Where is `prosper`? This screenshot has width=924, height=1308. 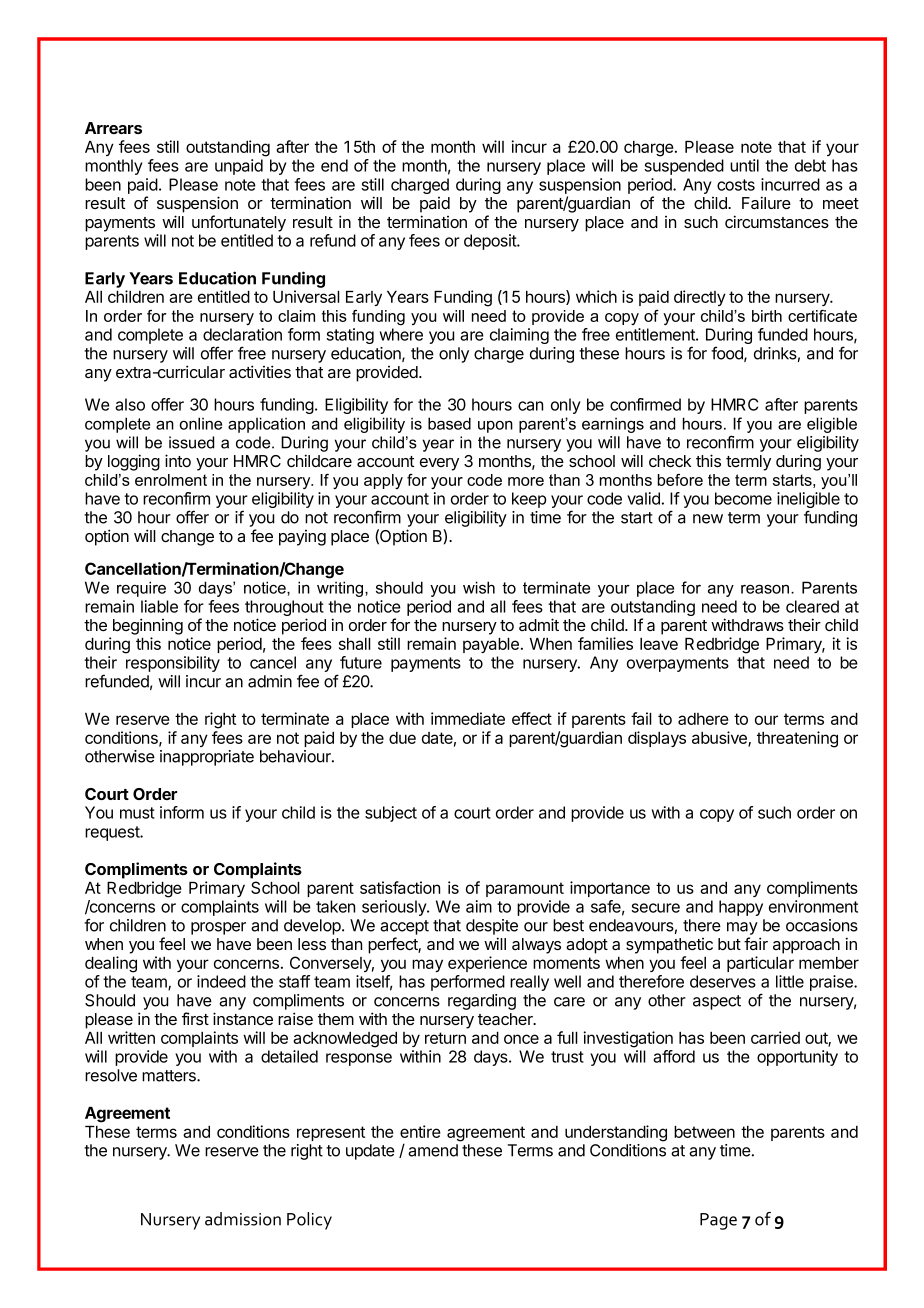 prosper is located at coordinates (218, 928).
